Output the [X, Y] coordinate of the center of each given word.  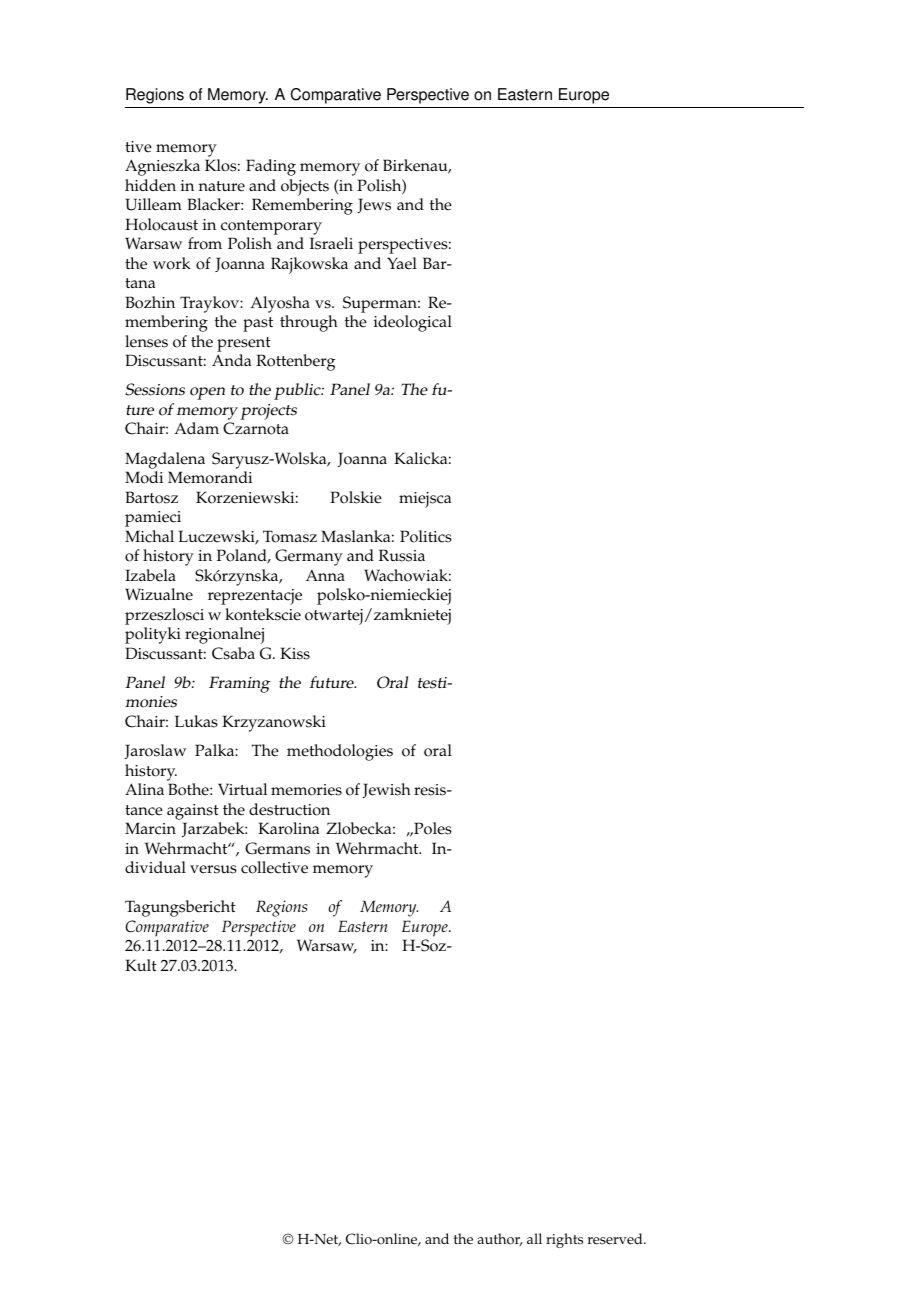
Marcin [150, 828]
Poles [432, 828]
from [205, 243]
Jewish [386, 790]
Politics [426, 536]
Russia [402, 555]
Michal [149, 536]
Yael [402, 263]
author [500, 1239]
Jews [374, 205]
